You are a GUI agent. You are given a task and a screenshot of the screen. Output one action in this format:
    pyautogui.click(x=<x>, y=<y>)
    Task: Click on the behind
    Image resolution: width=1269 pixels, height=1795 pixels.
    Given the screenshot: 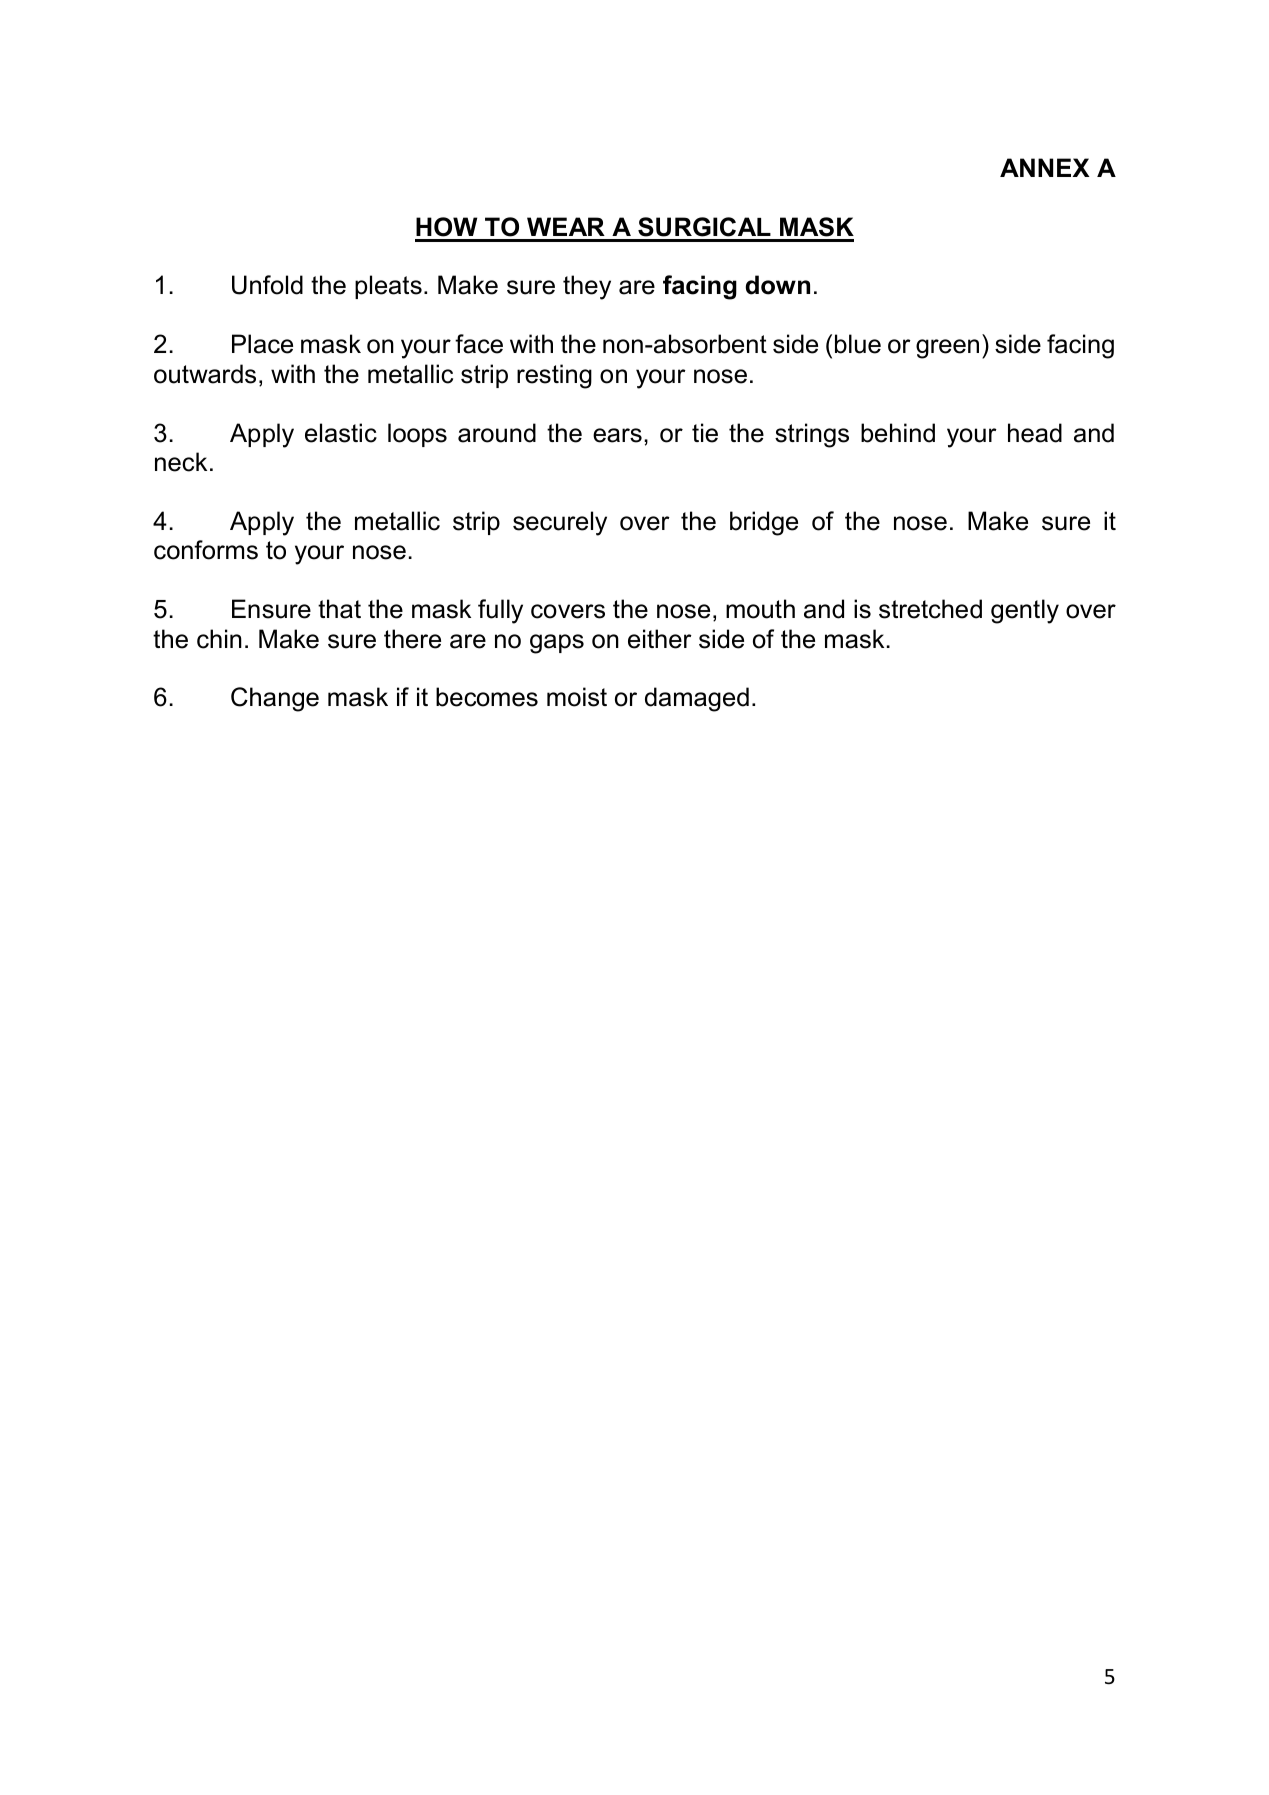 What is the action you would take?
    pyautogui.click(x=898, y=433)
